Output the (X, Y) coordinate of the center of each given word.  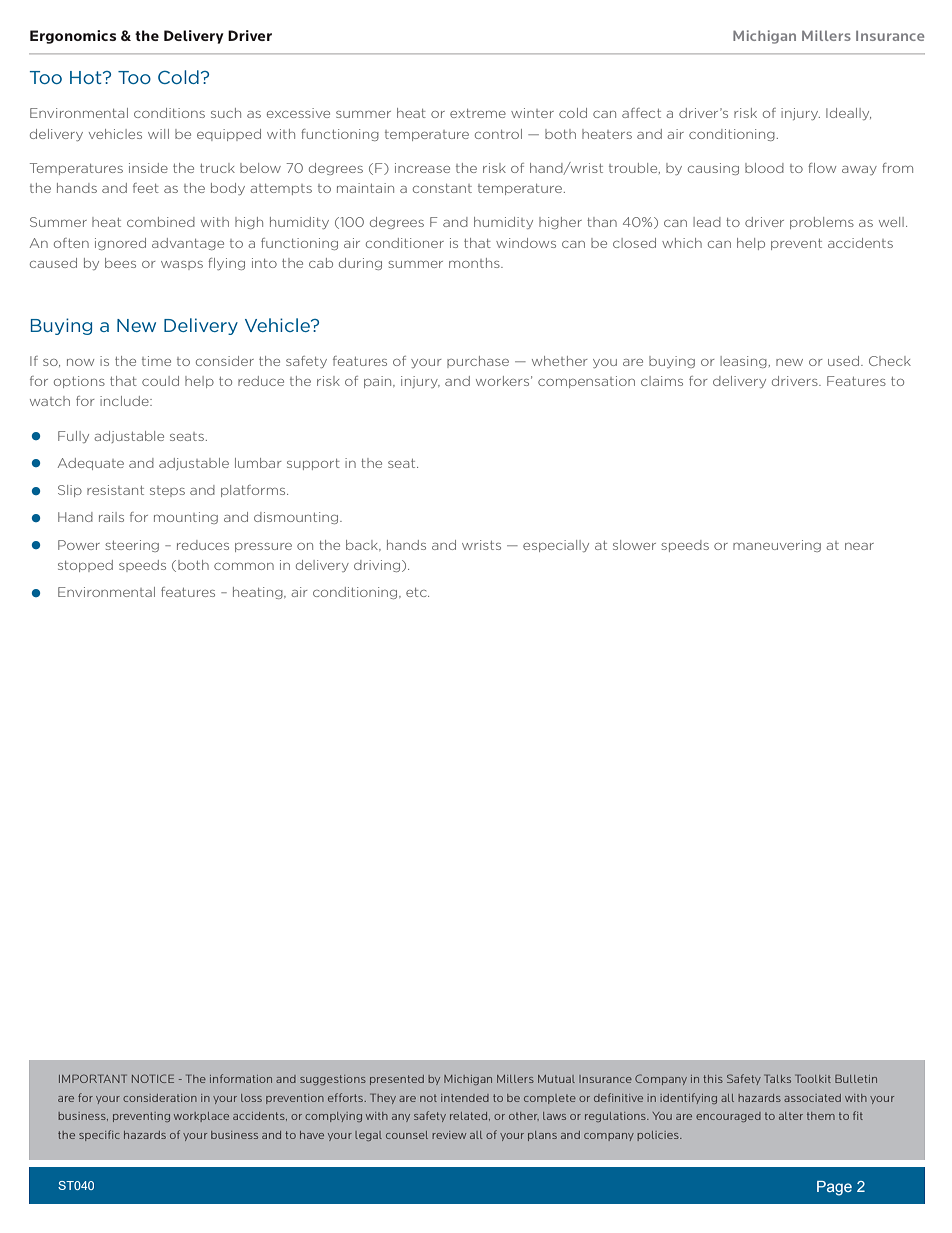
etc (417, 592)
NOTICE (153, 1078)
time (156, 361)
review (449, 1135)
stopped (85, 566)
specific (99, 1135)
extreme (478, 113)
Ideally (848, 114)
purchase (478, 362)
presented (397, 1080)
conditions (169, 113)
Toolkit (813, 1078)
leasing (743, 362)
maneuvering (777, 546)
